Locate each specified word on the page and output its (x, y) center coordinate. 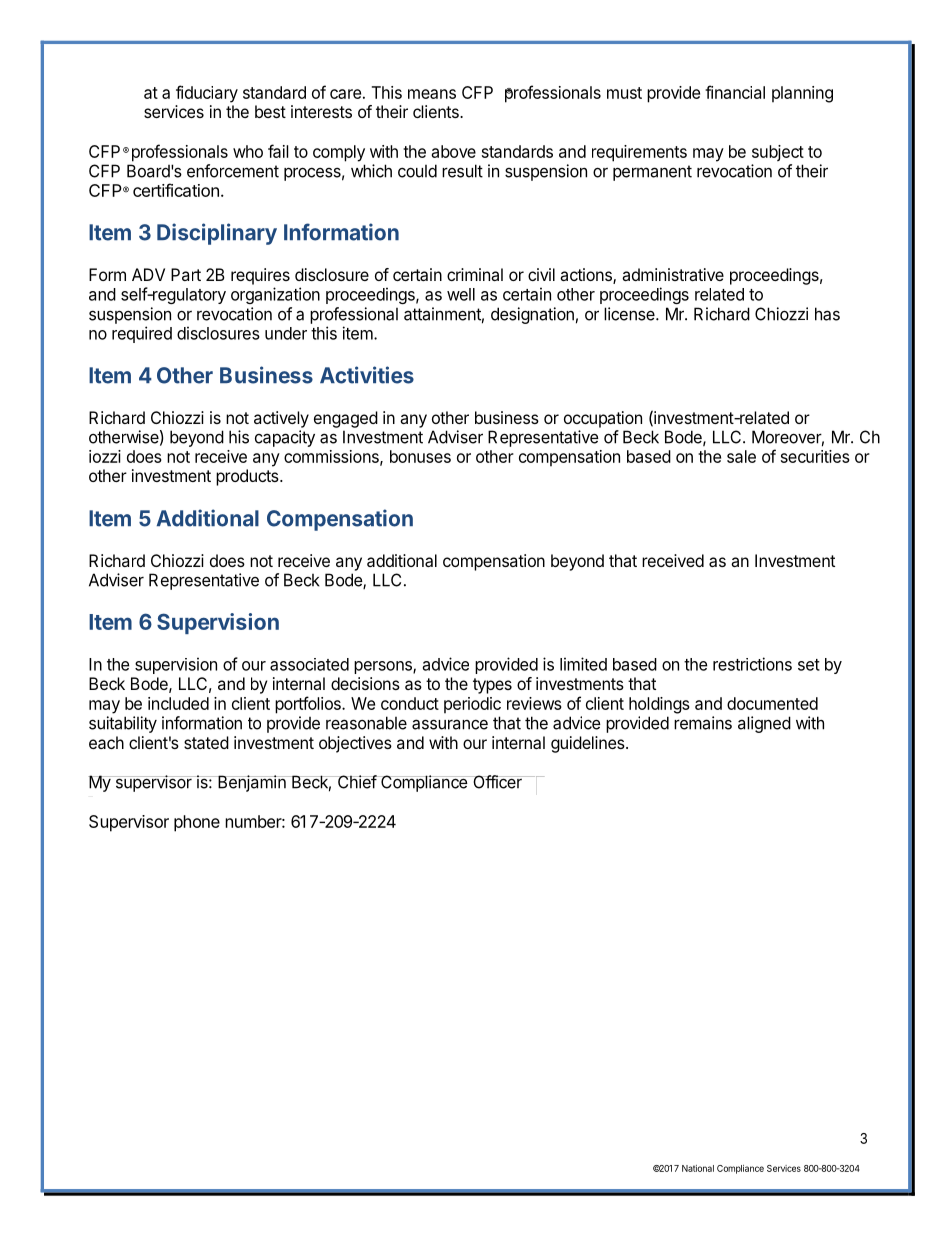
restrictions (752, 664)
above (453, 151)
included (178, 703)
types (492, 686)
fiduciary (207, 94)
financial (735, 92)
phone (197, 823)
